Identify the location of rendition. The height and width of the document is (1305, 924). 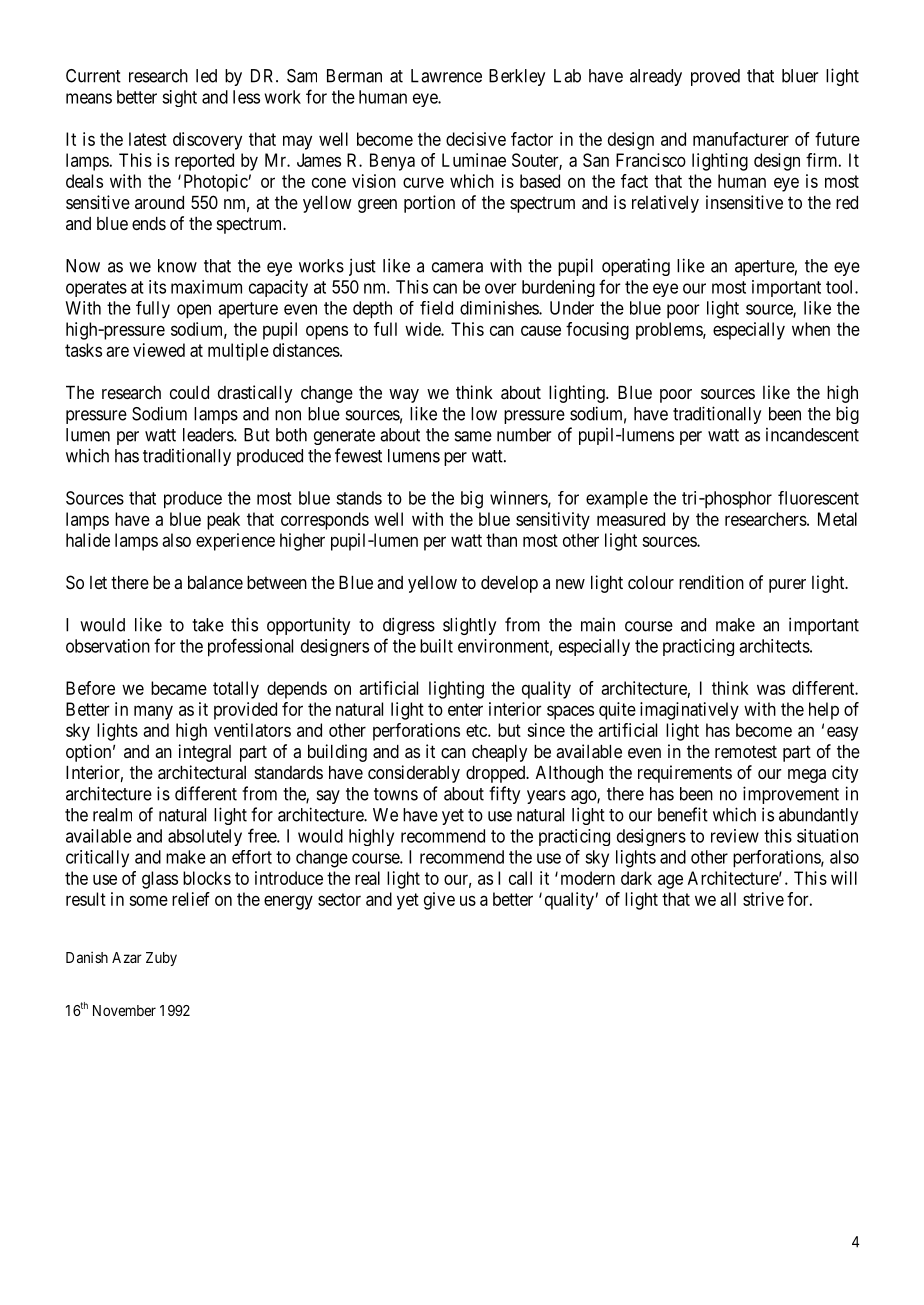
(711, 582).
